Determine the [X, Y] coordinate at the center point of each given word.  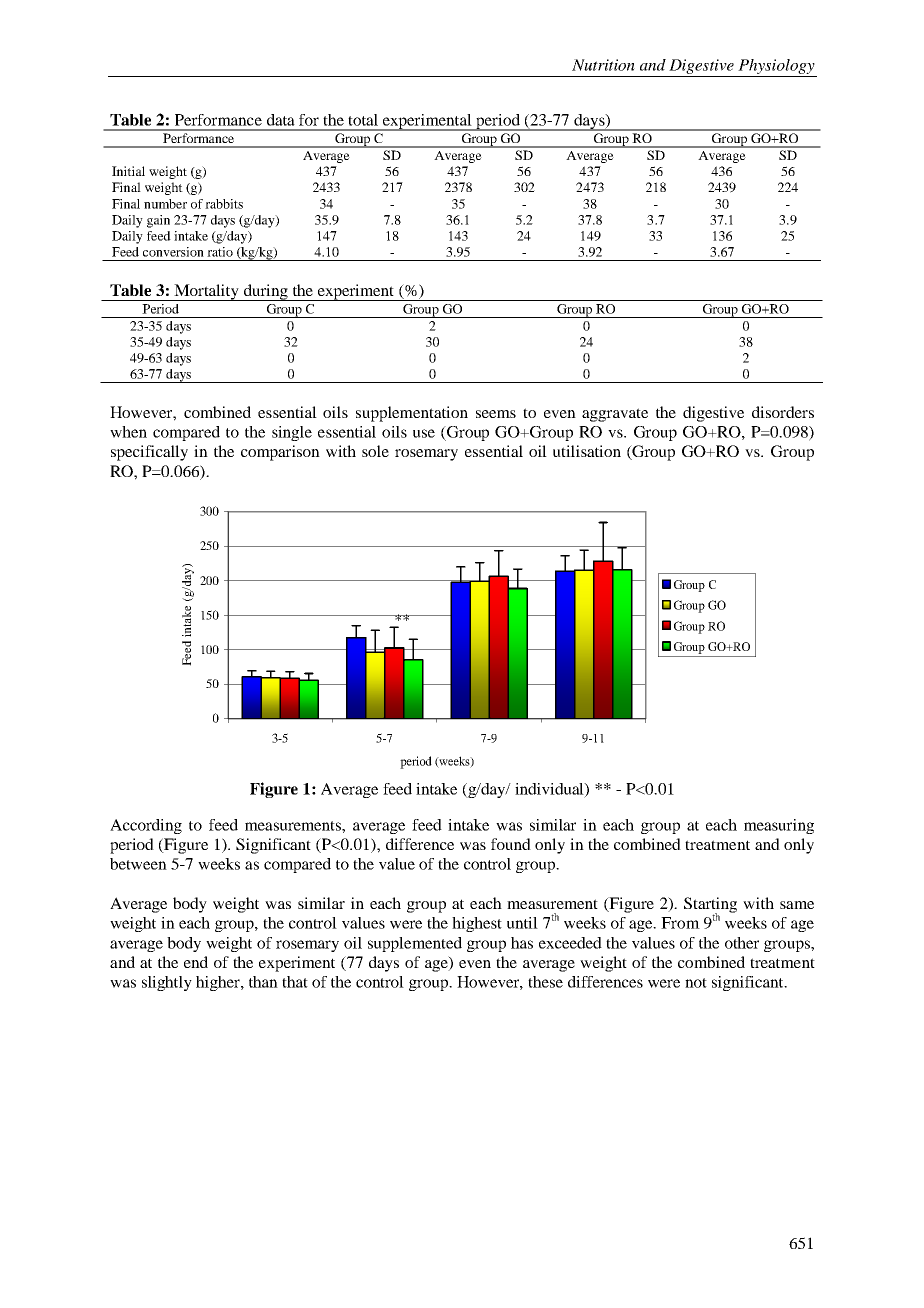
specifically [149, 453]
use [424, 433]
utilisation [587, 451]
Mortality [207, 292]
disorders [783, 412]
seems [496, 414]
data [281, 120]
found [511, 844]
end [196, 962]
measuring [779, 826]
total [363, 120]
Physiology [776, 66]
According [146, 826]
